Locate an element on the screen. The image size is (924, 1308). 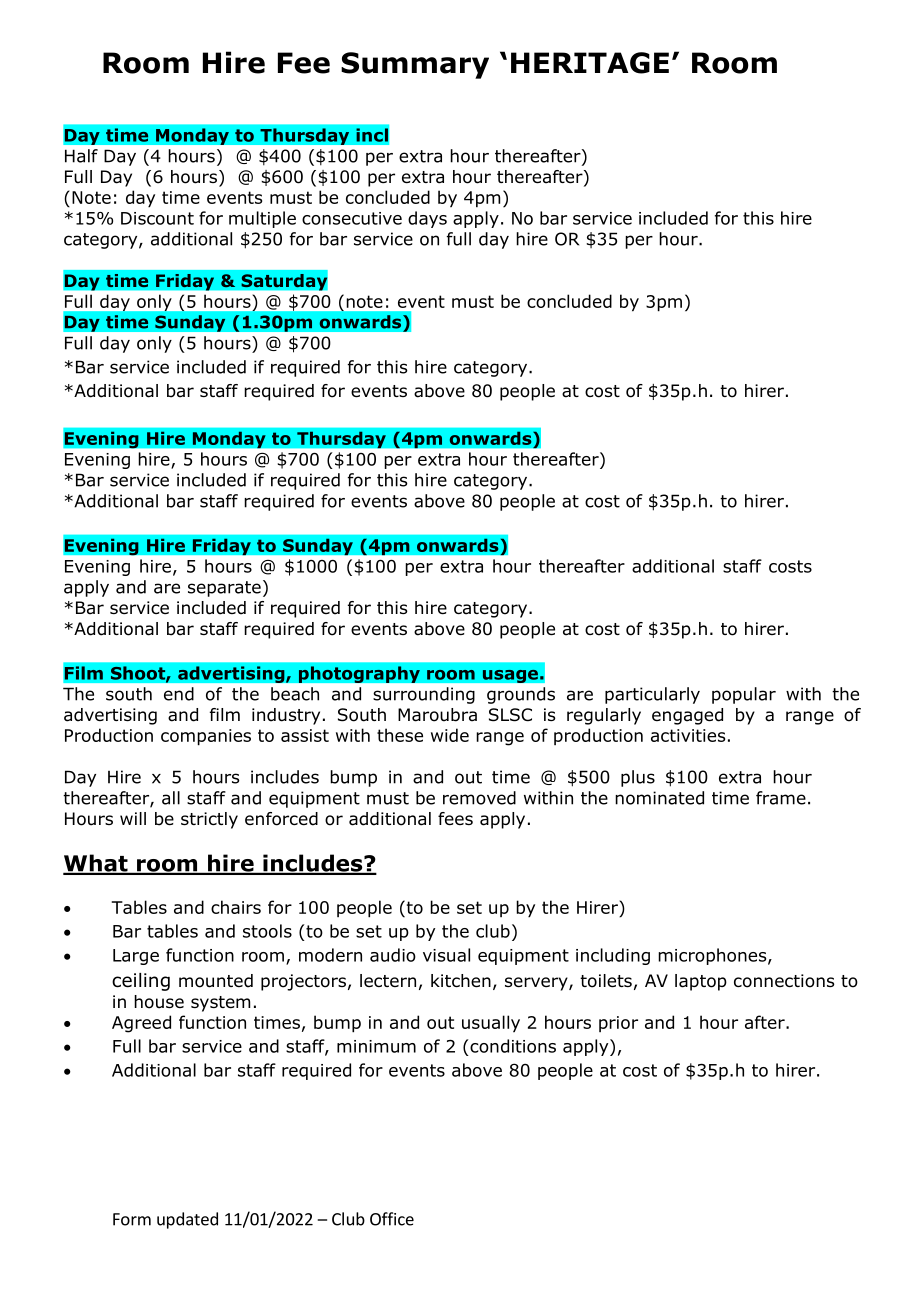
Summary is located at coordinates (415, 65).
